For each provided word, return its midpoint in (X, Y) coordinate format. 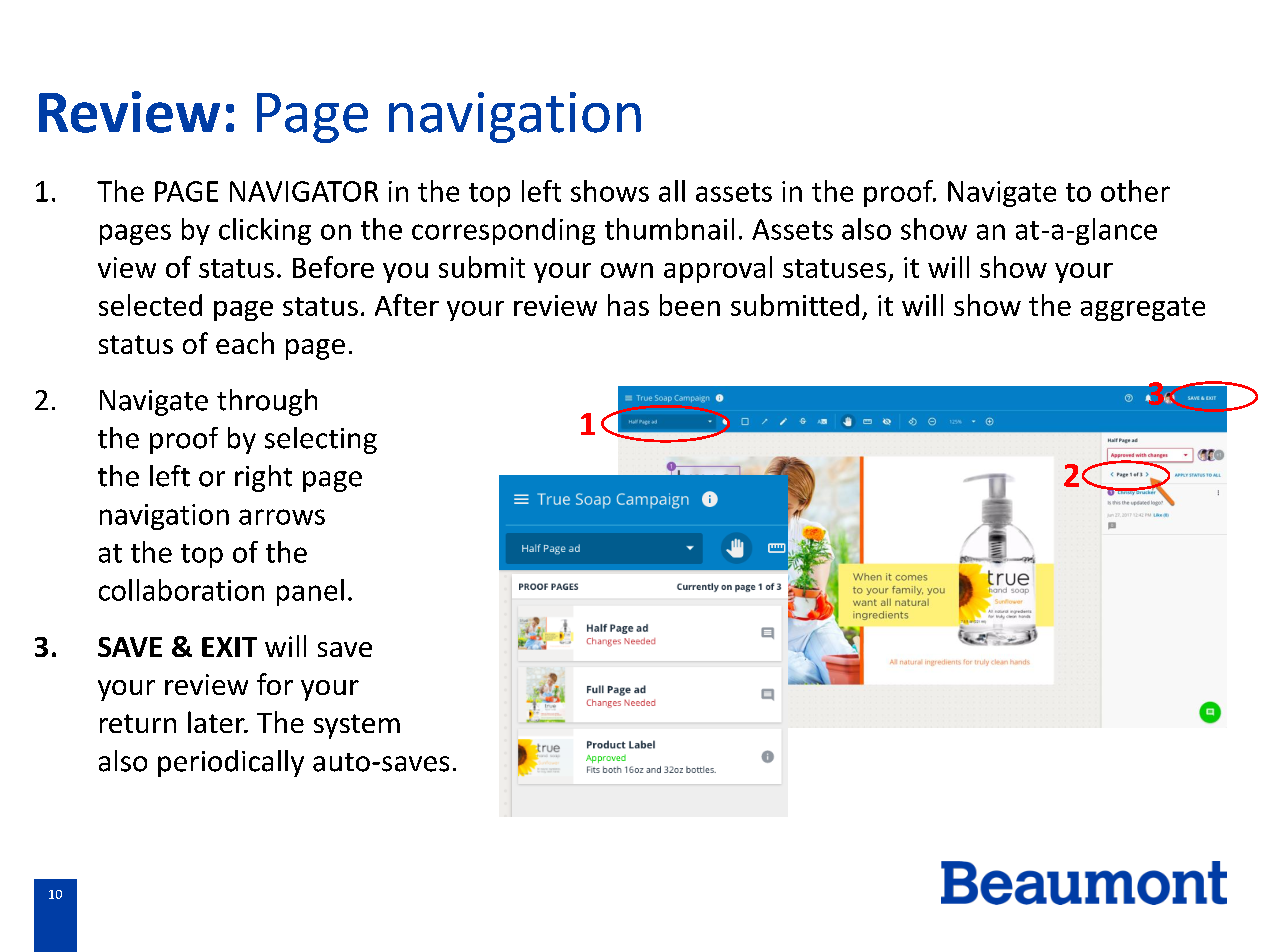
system (357, 726)
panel (310, 592)
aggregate (1143, 309)
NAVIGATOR (304, 191)
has (628, 305)
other (1135, 191)
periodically (231, 763)
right (263, 478)
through (267, 402)
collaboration (181, 590)
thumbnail (669, 229)
